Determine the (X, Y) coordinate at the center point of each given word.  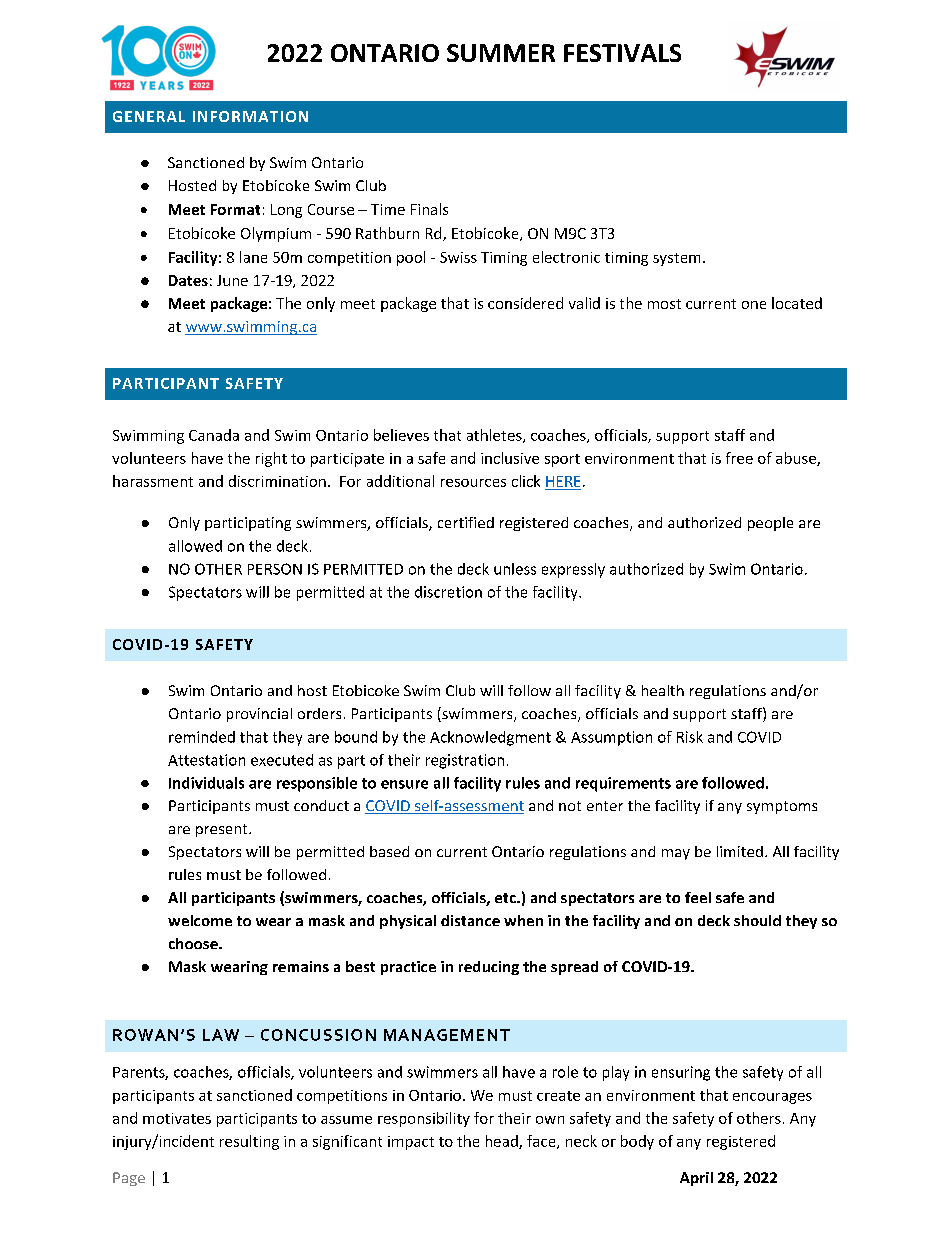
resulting (249, 1142)
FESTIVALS (622, 53)
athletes (495, 436)
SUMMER (501, 53)
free (739, 458)
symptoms (782, 807)
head (503, 1142)
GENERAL (149, 116)
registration (465, 761)
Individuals (206, 783)
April (696, 1179)
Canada (214, 435)
